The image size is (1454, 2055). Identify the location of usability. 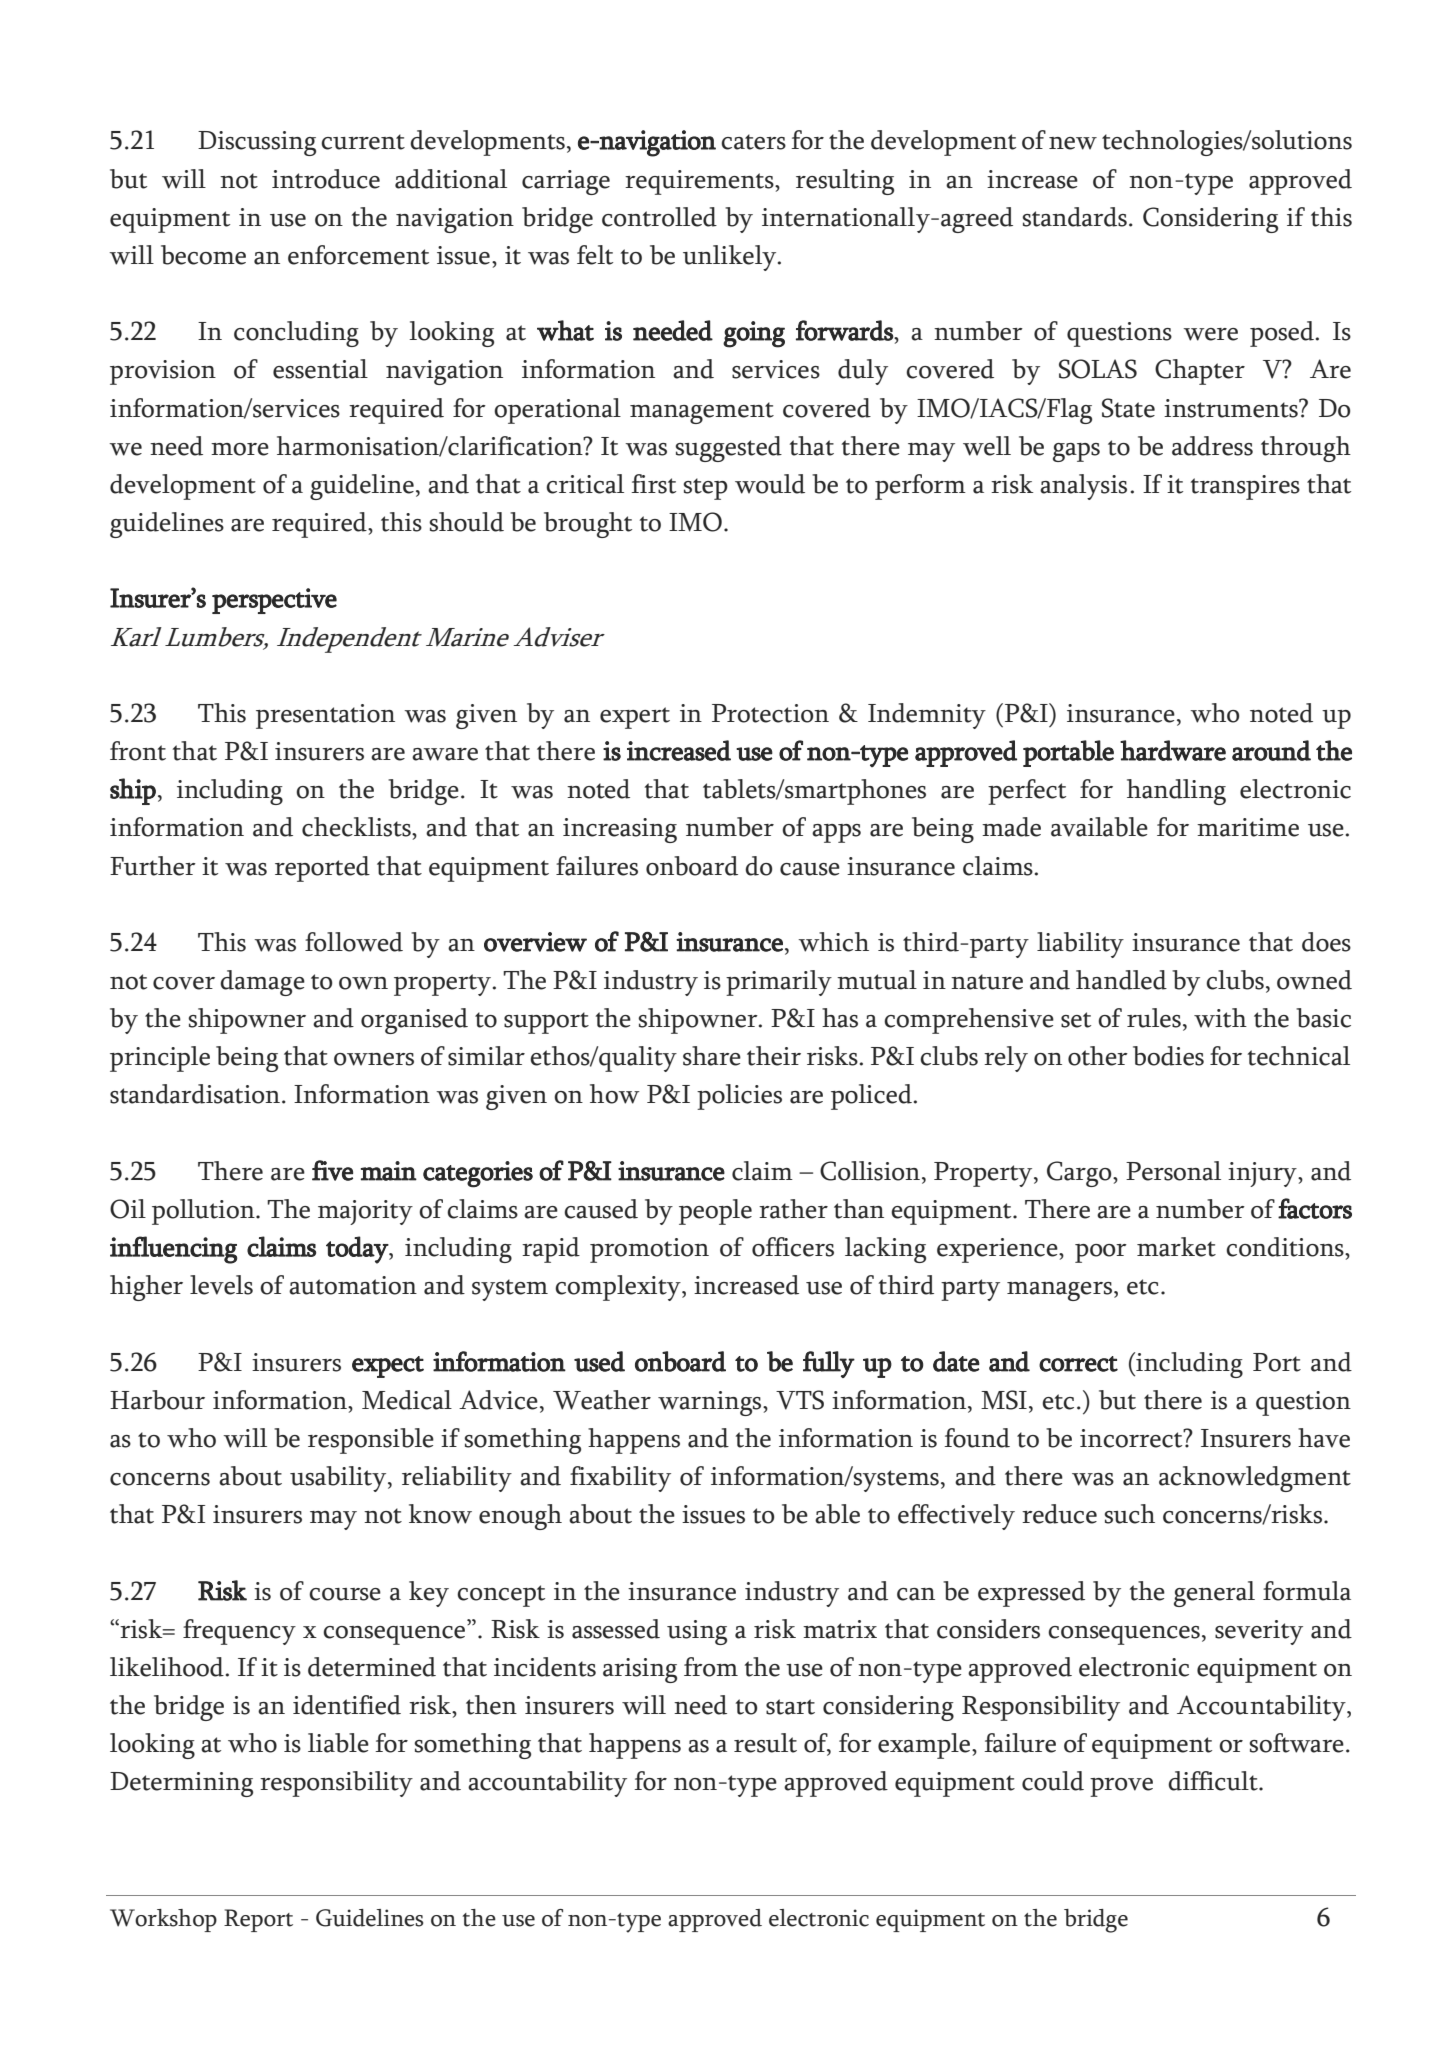
(339, 1479).
